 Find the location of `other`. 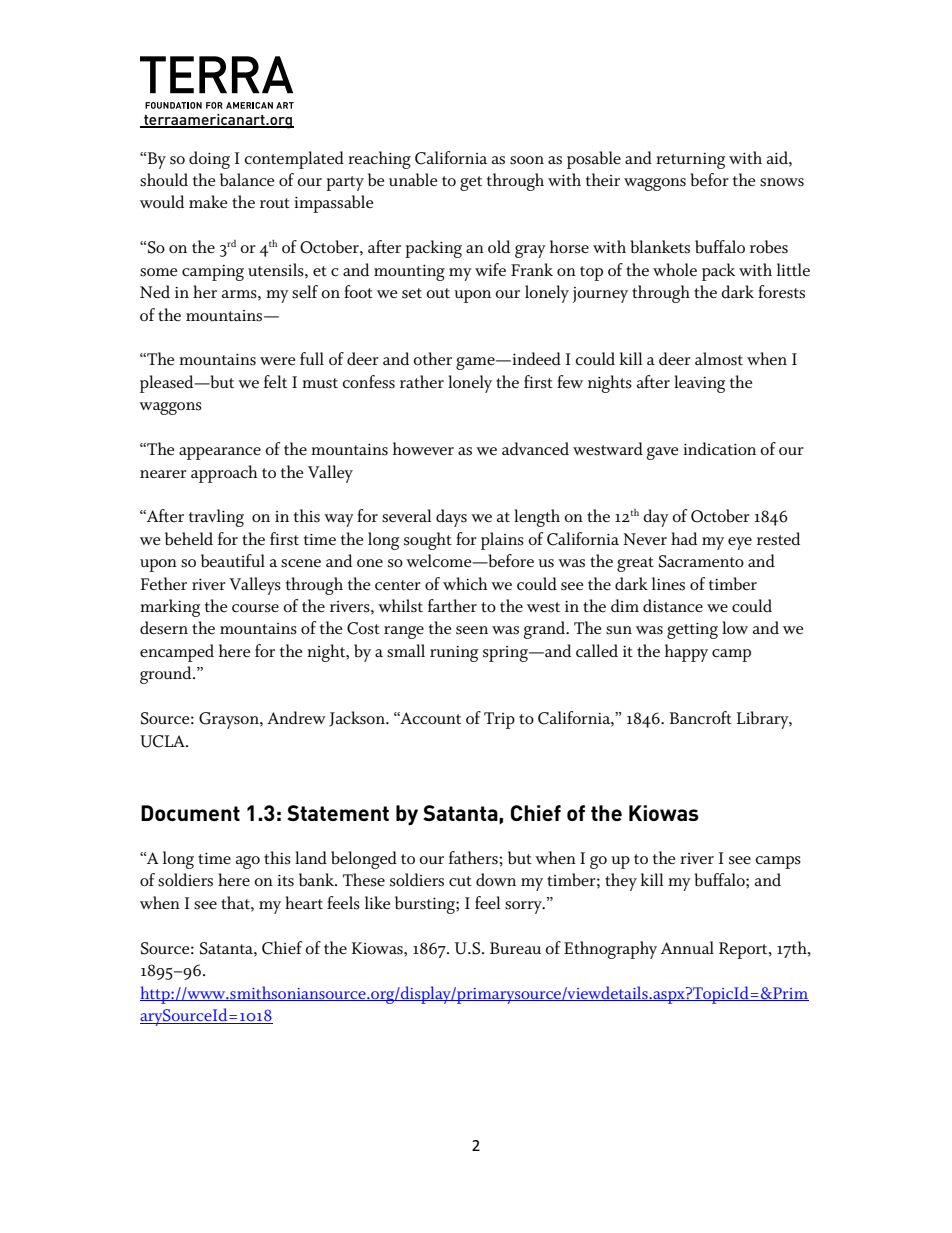

other is located at coordinates (432, 358).
